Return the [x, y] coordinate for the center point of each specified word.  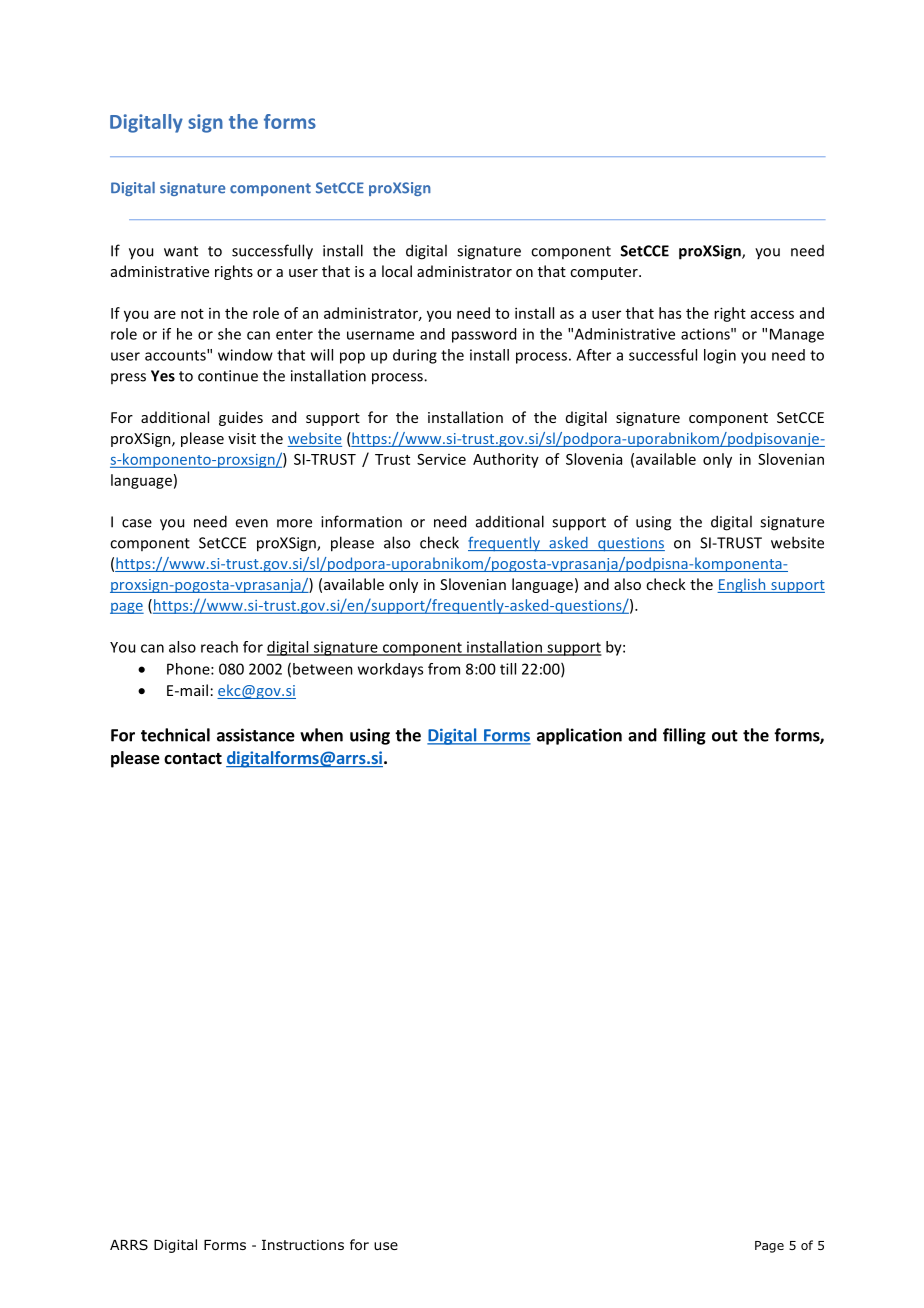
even [251, 523]
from [444, 669]
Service [441, 459]
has [670, 313]
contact [193, 758]
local [397, 271]
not [192, 314]
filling [684, 736]
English [742, 585]
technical [175, 735]
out [725, 736]
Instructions [303, 1245]
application [579, 736]
